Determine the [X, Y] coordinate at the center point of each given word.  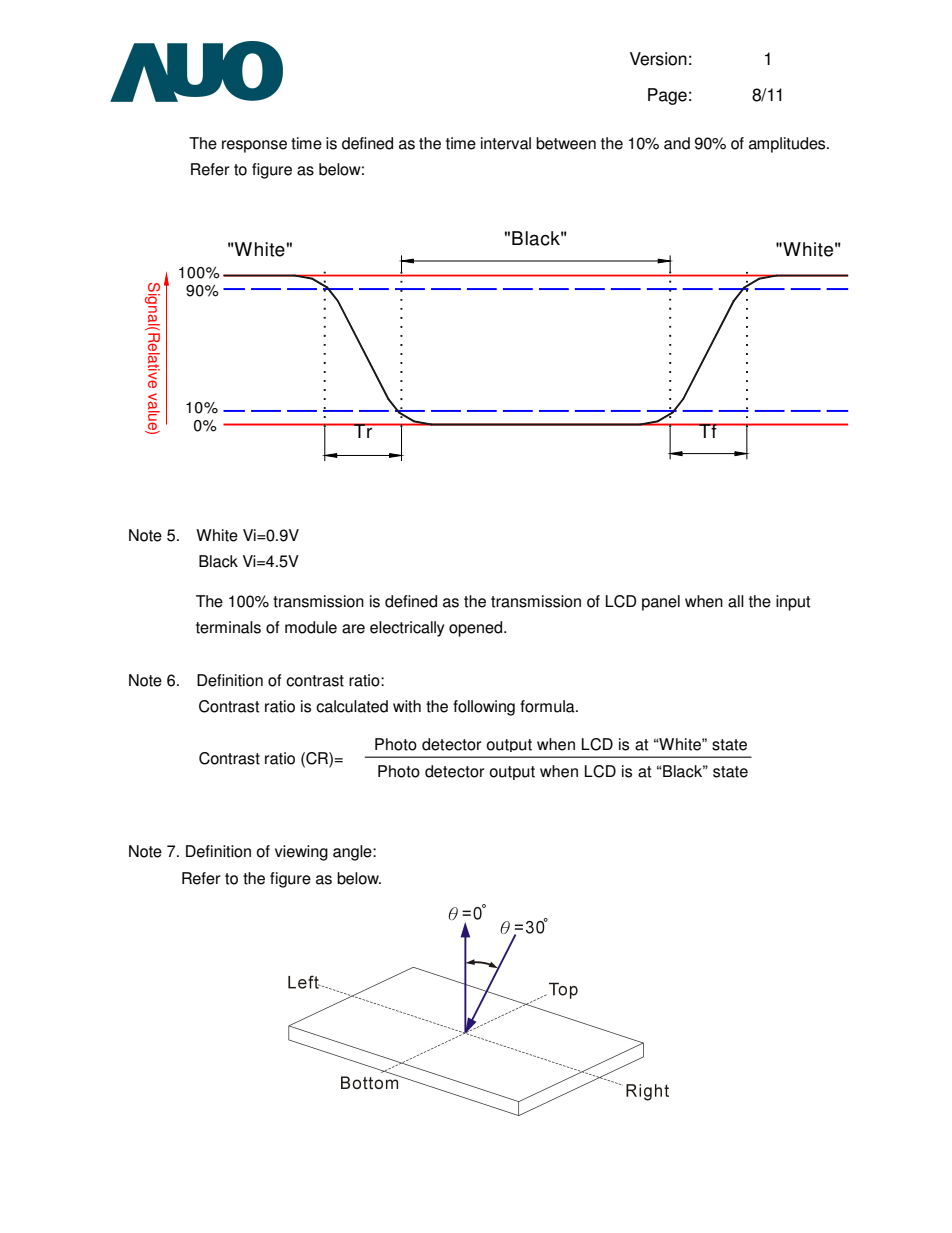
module [311, 627]
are [353, 629]
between [566, 143]
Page [667, 96]
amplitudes [788, 145]
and [677, 143]
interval [506, 143]
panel [661, 603]
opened [477, 629]
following [484, 708]
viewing [301, 853]
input [793, 603]
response [254, 146]
